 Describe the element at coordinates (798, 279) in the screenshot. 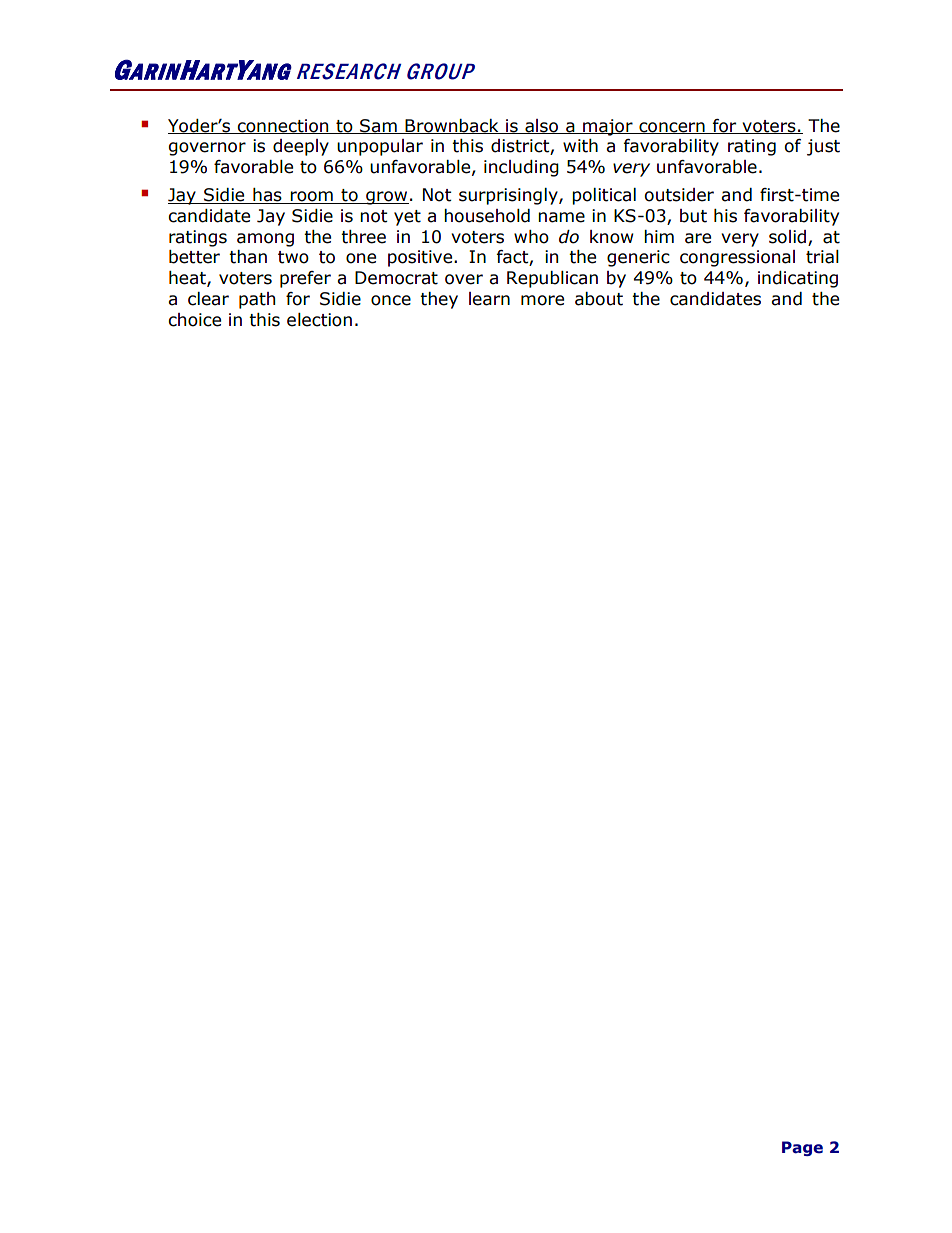

I see `indicating` at that location.
